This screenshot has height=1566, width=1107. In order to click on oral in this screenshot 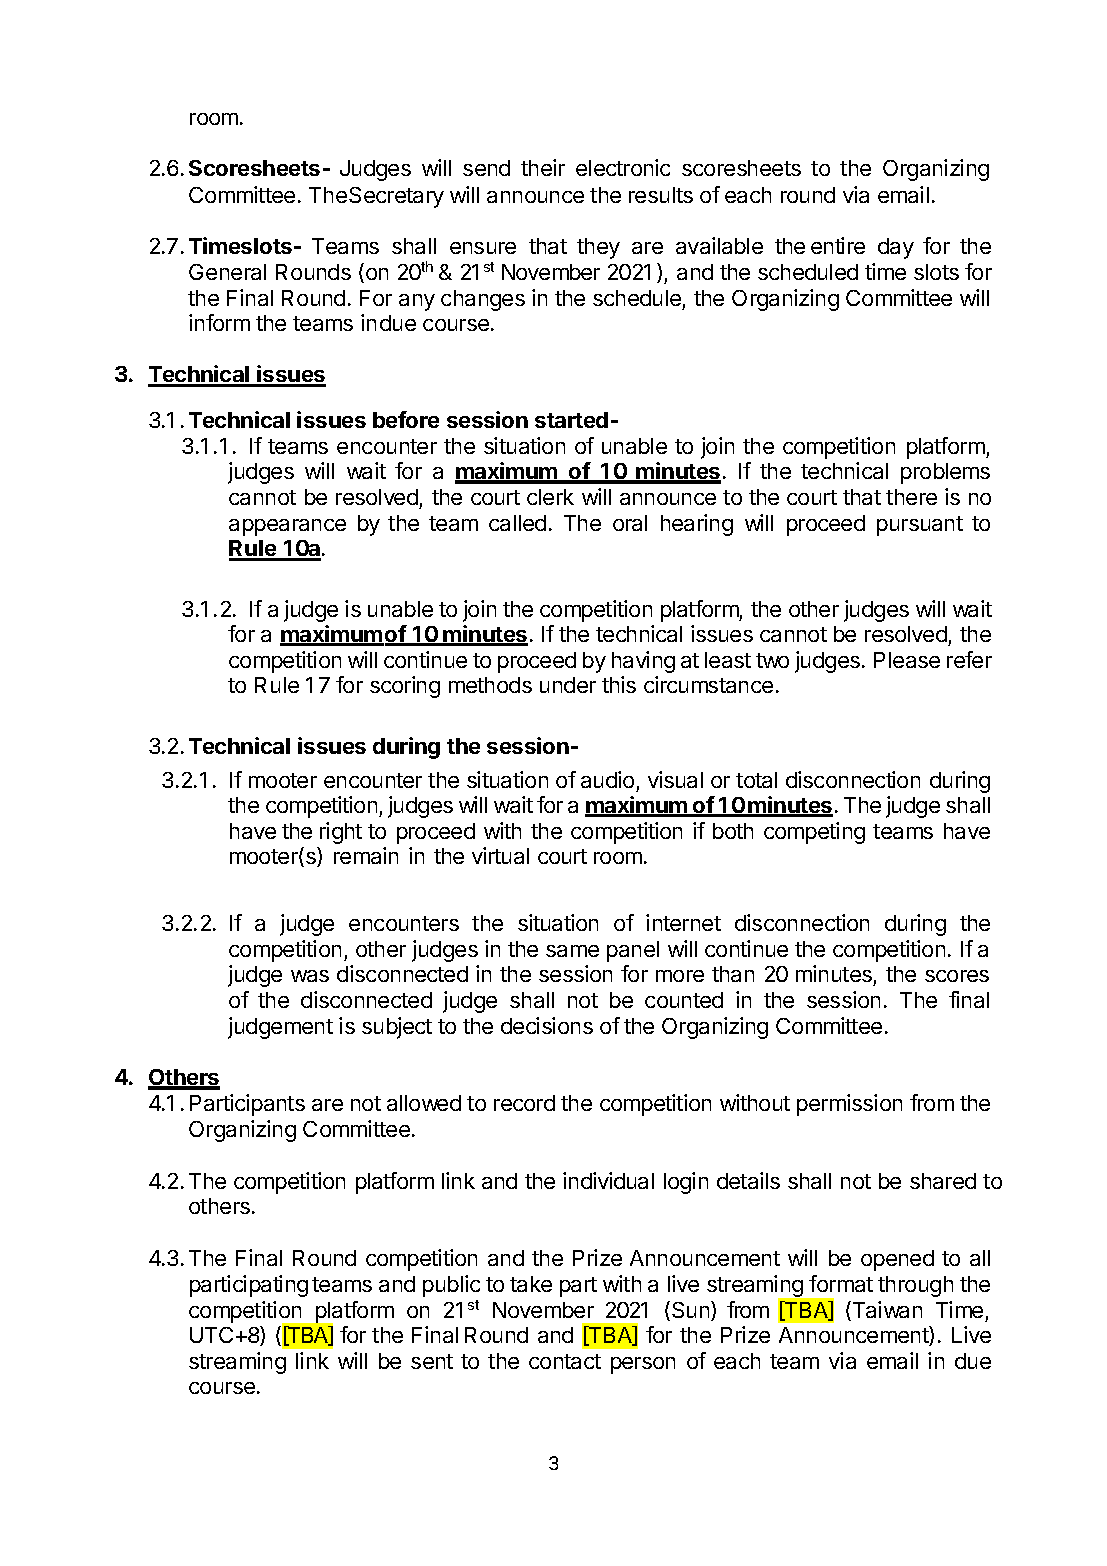, I will do `click(630, 523)`.
